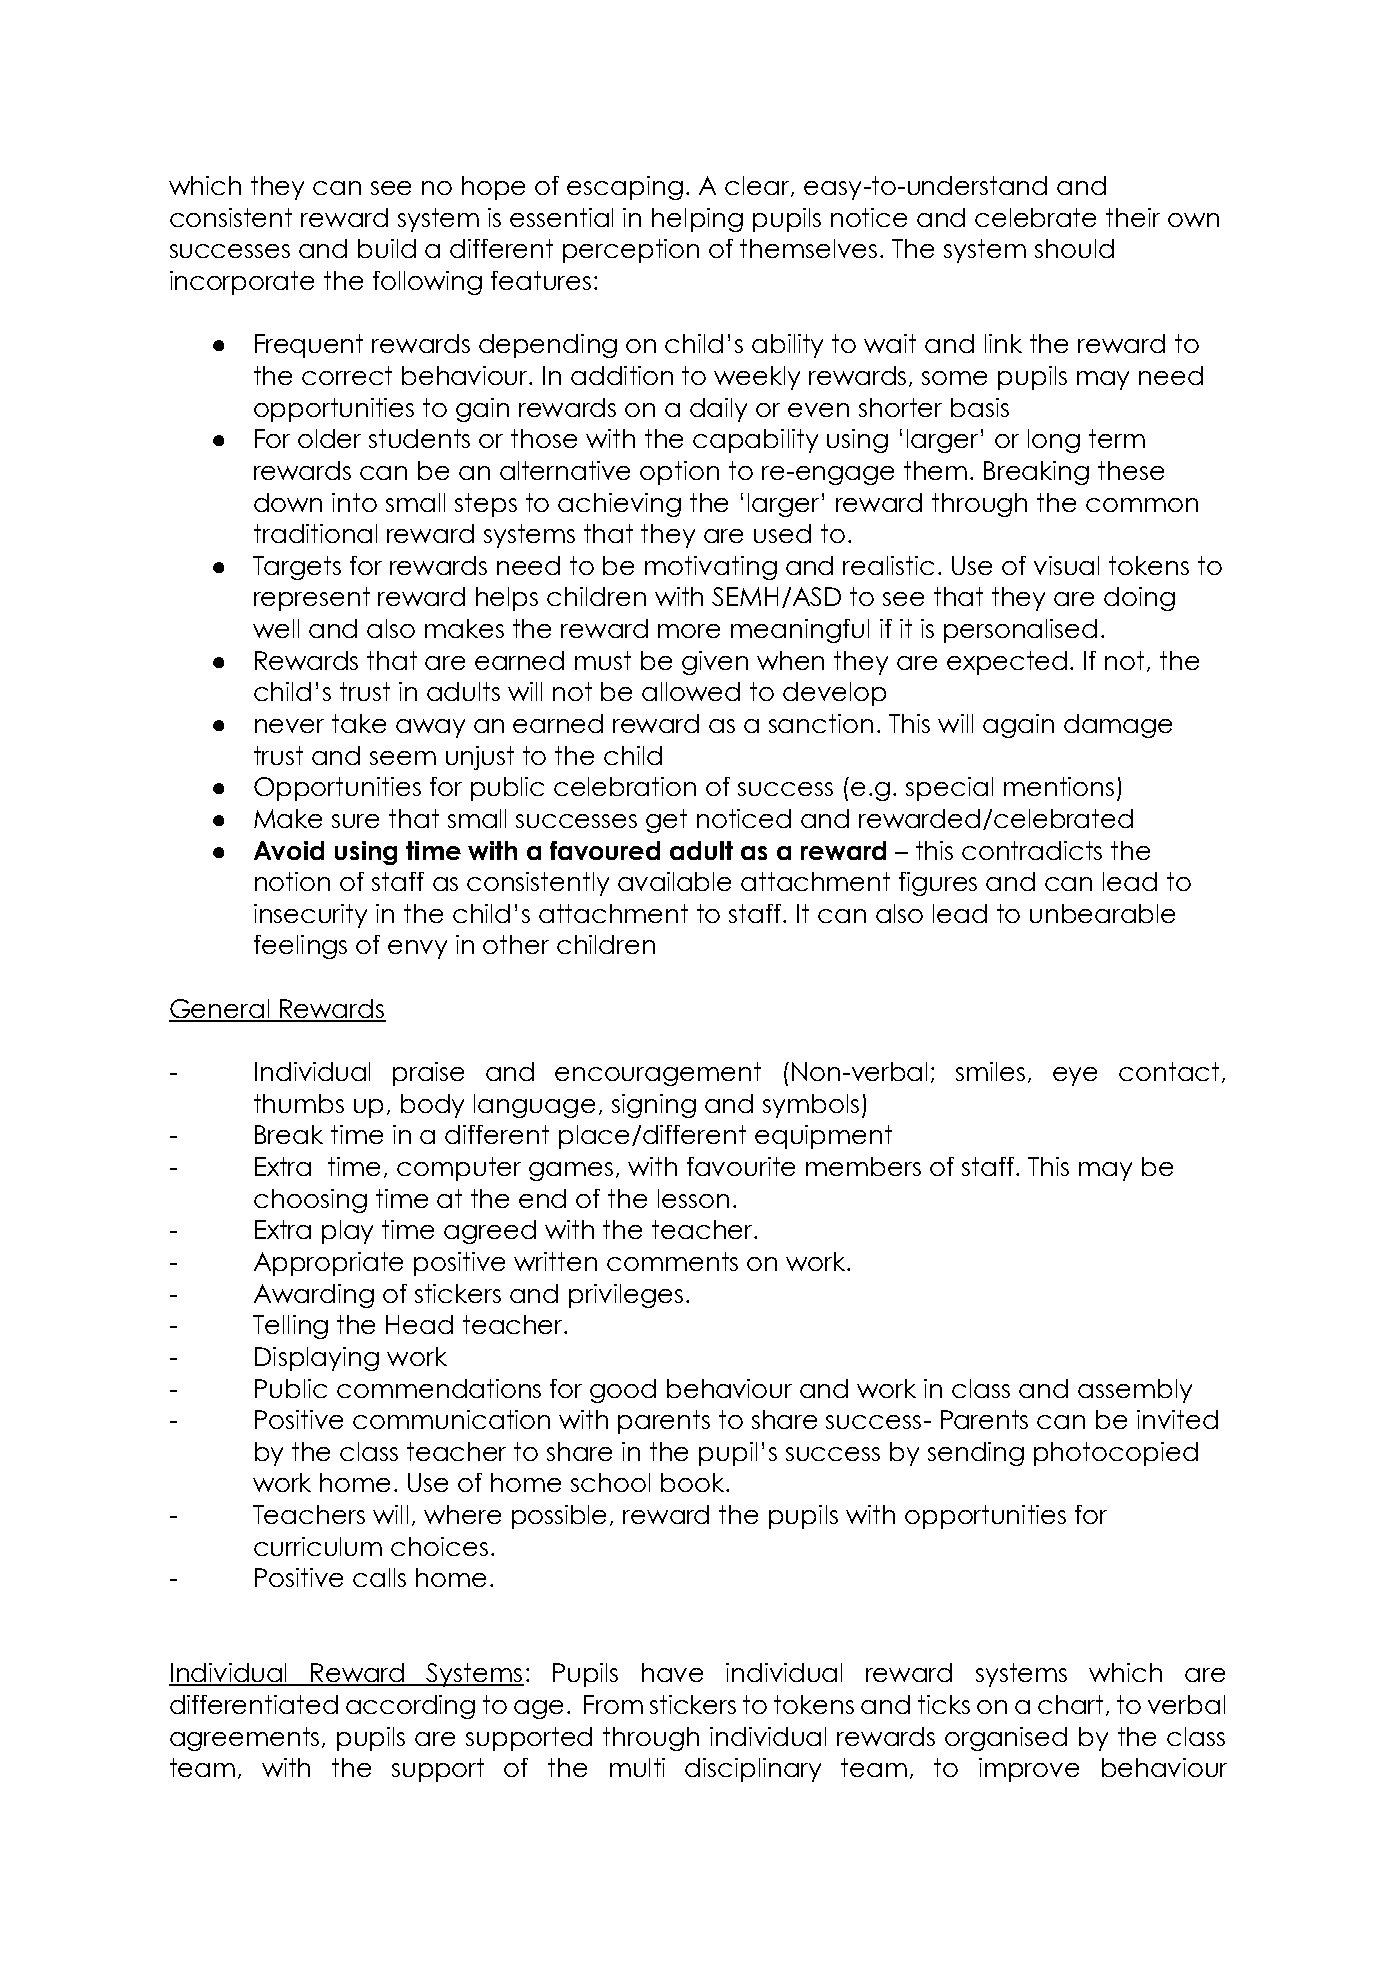 Image resolution: width=1396 pixels, height=1975 pixels. I want to click on feelings, so click(300, 947).
